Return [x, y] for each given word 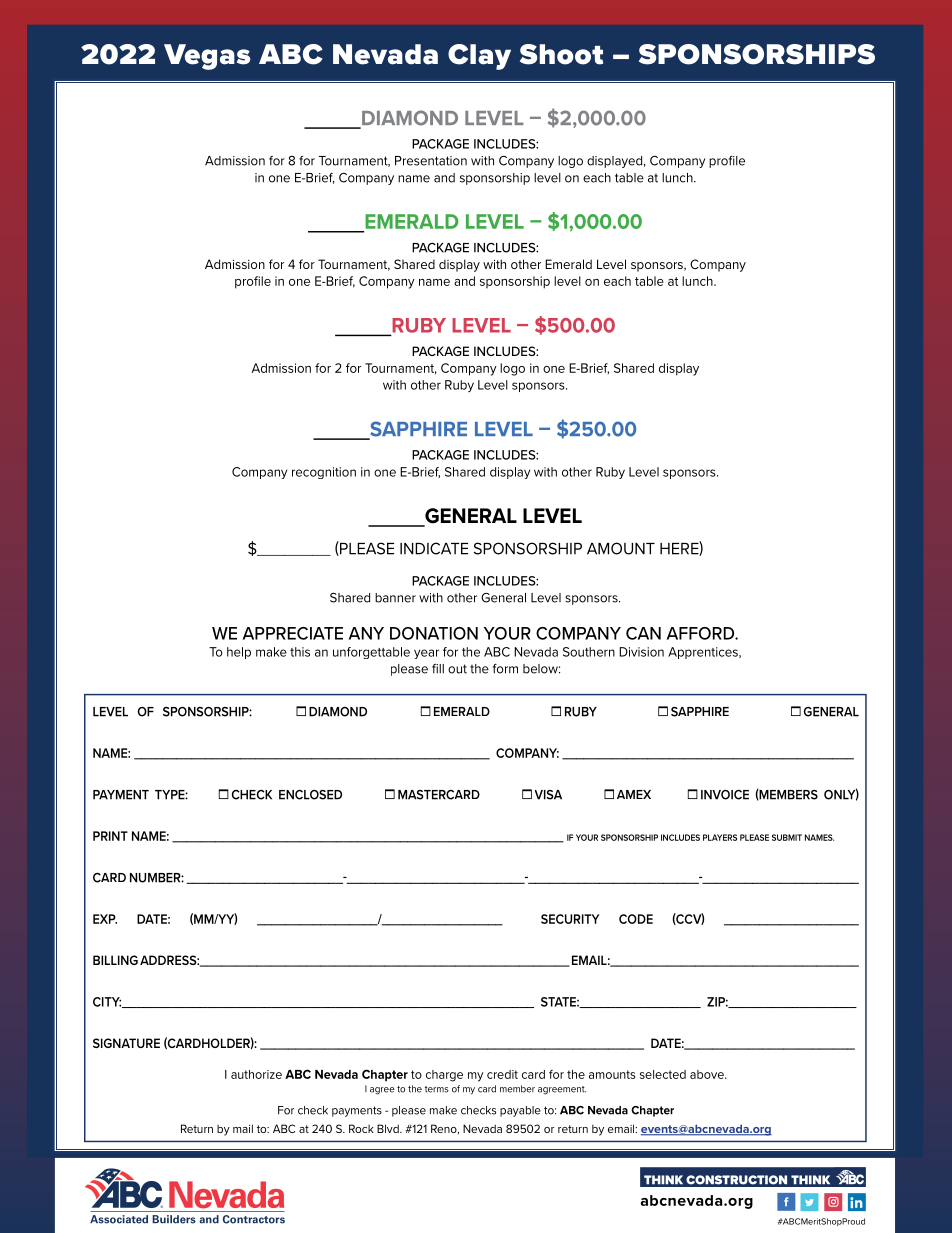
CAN [643, 633]
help [239, 653]
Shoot [561, 54]
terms [437, 1089]
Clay [479, 57]
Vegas [207, 57]
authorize [256, 1074]
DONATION [434, 633]
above [708, 1074]
